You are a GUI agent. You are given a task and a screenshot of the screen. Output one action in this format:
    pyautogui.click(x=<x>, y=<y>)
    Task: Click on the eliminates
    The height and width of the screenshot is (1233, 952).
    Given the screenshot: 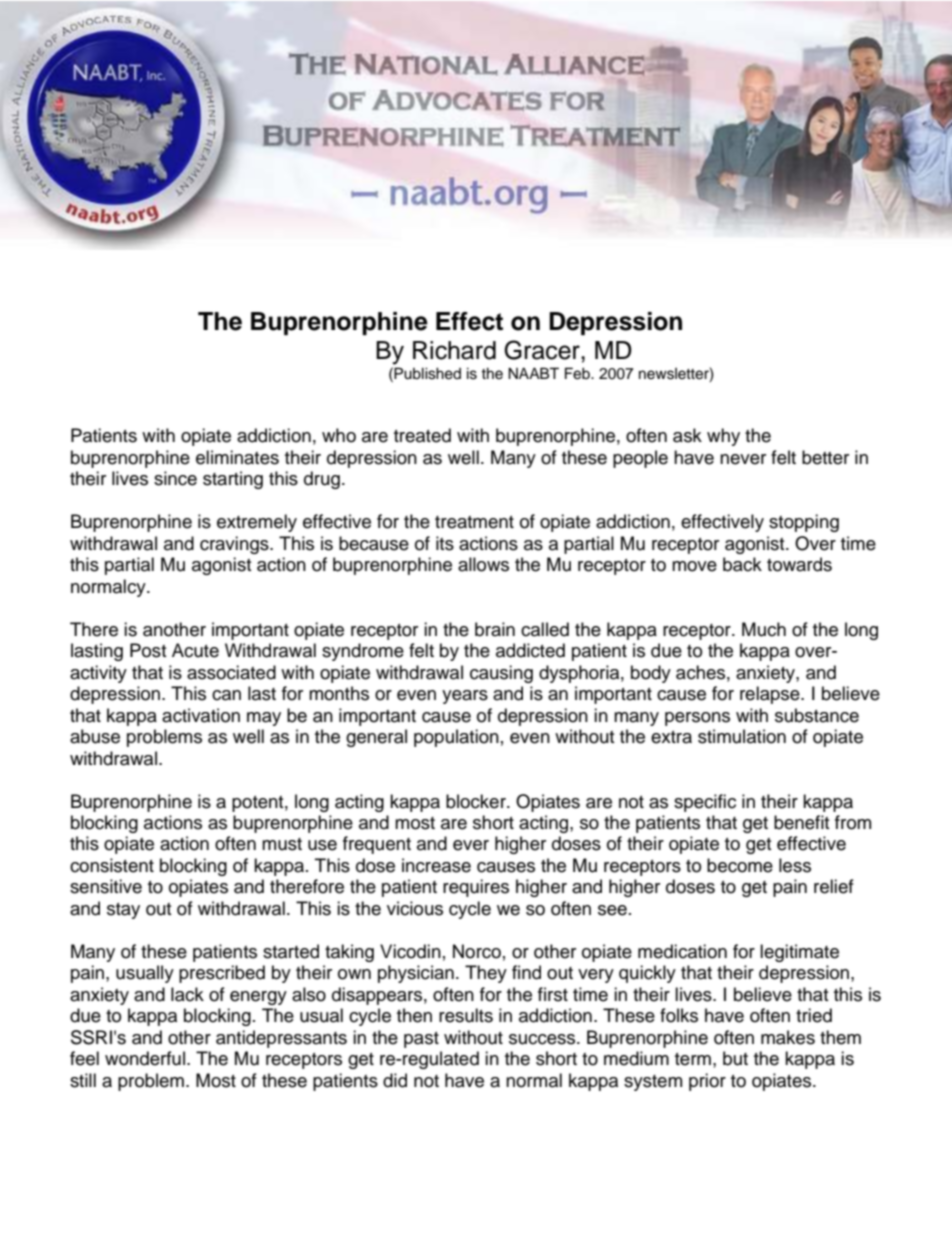 What is the action you would take?
    pyautogui.click(x=237, y=457)
